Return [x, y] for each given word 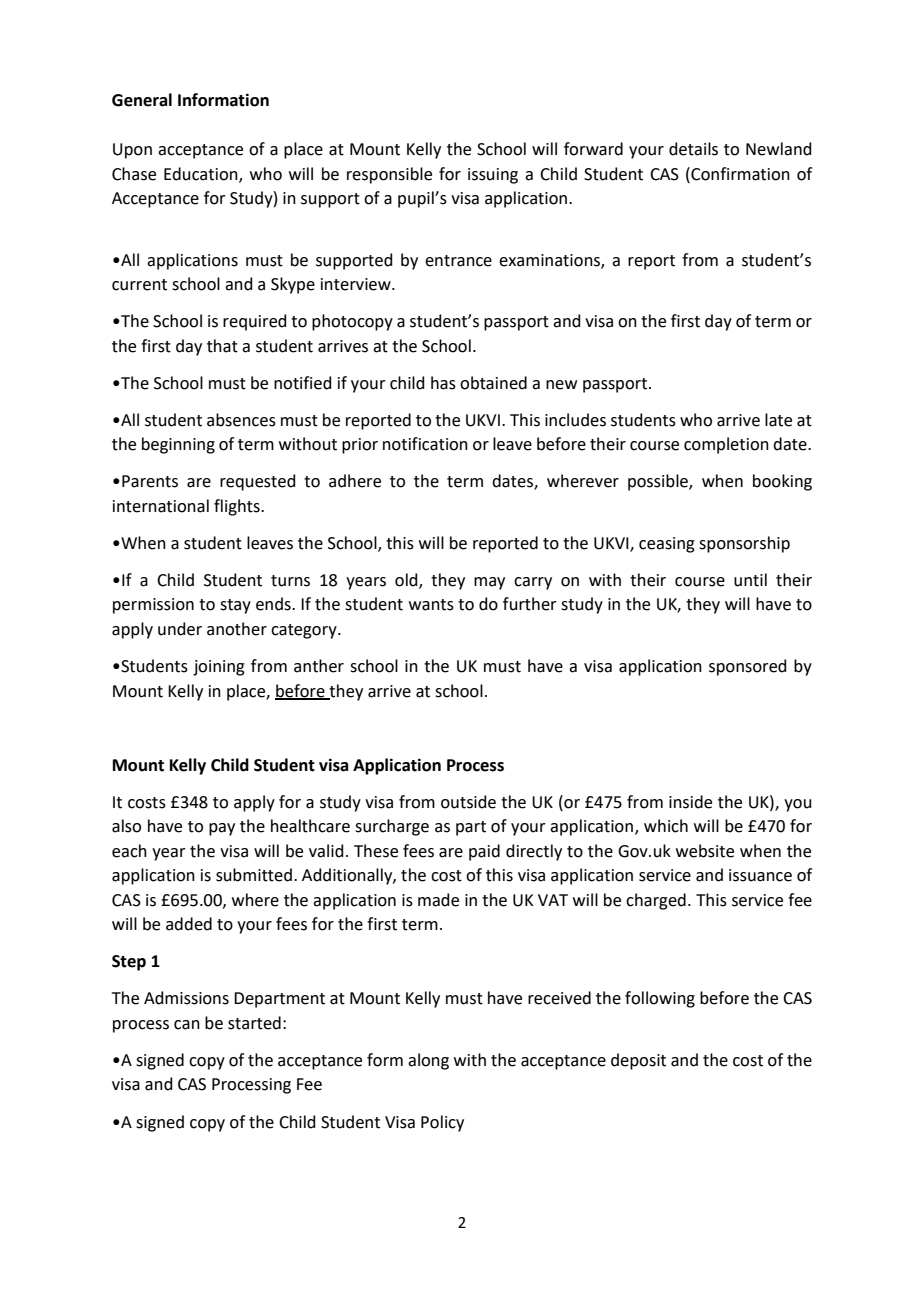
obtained [493, 383]
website [705, 851]
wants [431, 605]
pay [222, 829]
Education [202, 174]
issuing [493, 176]
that [222, 346]
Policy [442, 1123]
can [187, 1025]
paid [484, 852]
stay [235, 606]
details [693, 149]
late [778, 420]
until [750, 580]
